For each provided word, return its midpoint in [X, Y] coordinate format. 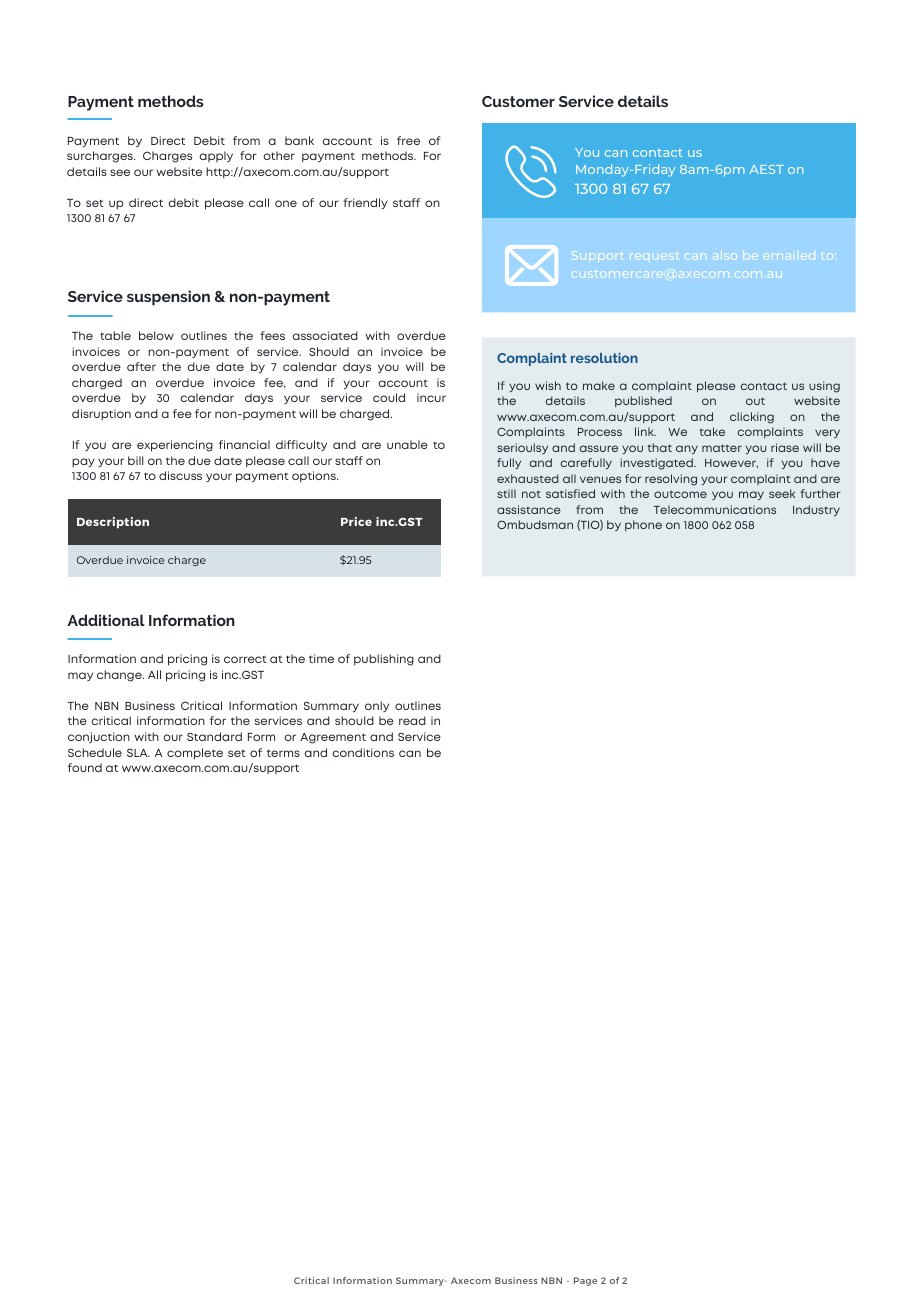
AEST [766, 169]
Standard [214, 736]
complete [195, 754]
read [412, 720]
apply [216, 156]
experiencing [175, 446]
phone [643, 525]
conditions [363, 752]
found [85, 767]
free [408, 140]
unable [407, 444]
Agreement [333, 738]
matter [722, 448]
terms [283, 753]
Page [585, 1281]
